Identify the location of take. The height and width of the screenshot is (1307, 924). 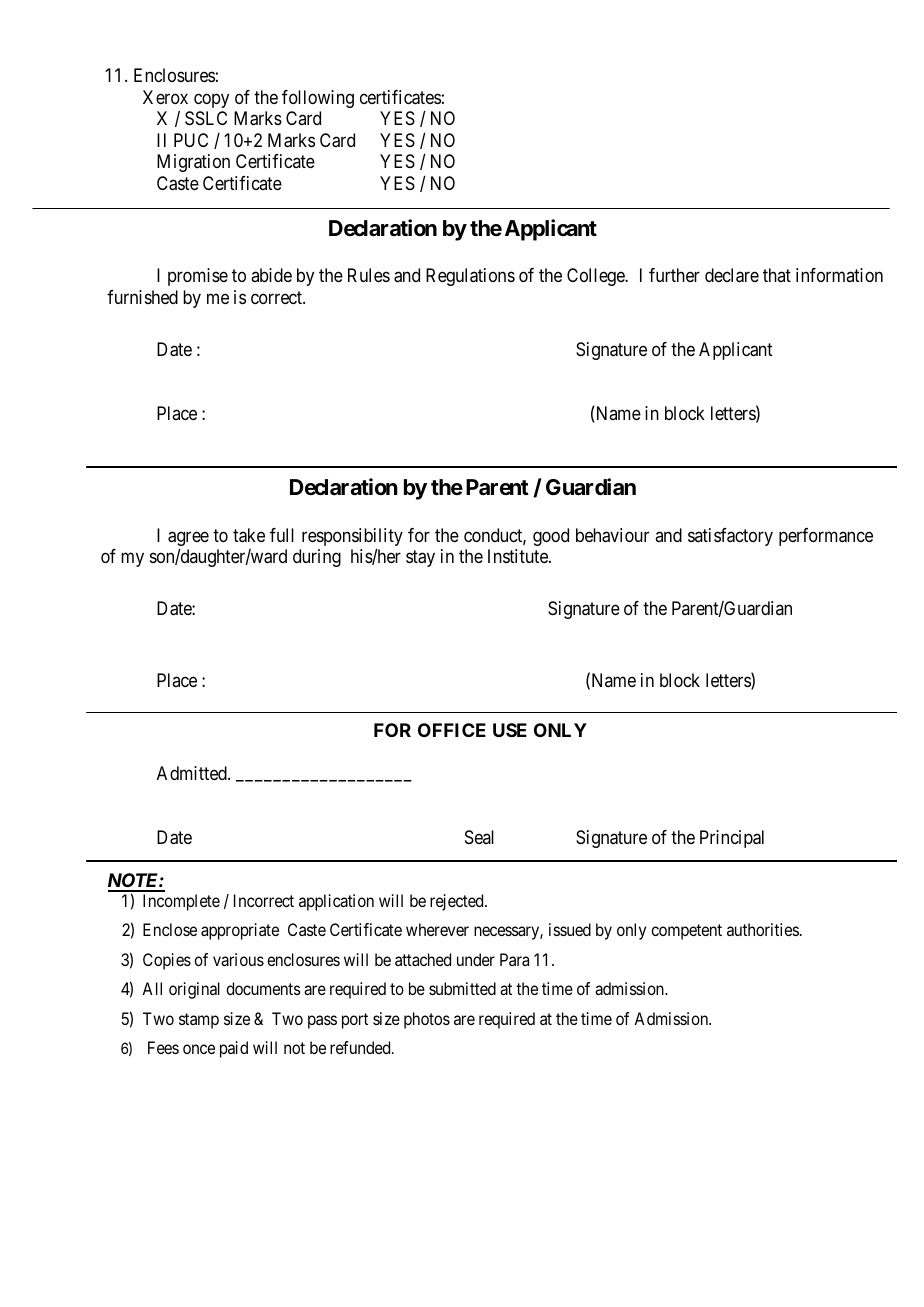
(249, 535).
